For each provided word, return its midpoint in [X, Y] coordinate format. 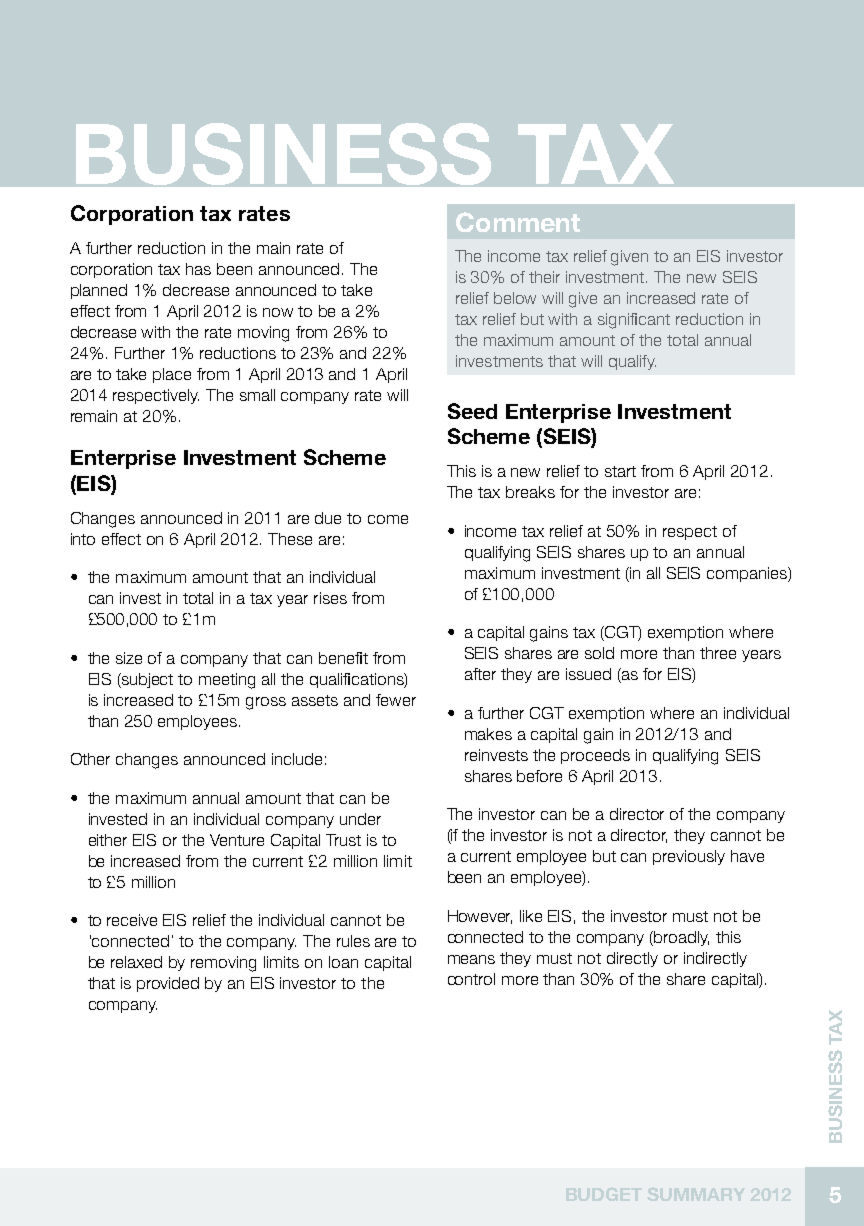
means [471, 959]
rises [330, 598]
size [129, 658]
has [198, 269]
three [718, 653]
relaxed [136, 962]
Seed [472, 411]
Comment [518, 222]
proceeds [595, 756]
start [620, 471]
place [172, 375]
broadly [681, 938]
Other [90, 759]
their [544, 277]
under [360, 819]
